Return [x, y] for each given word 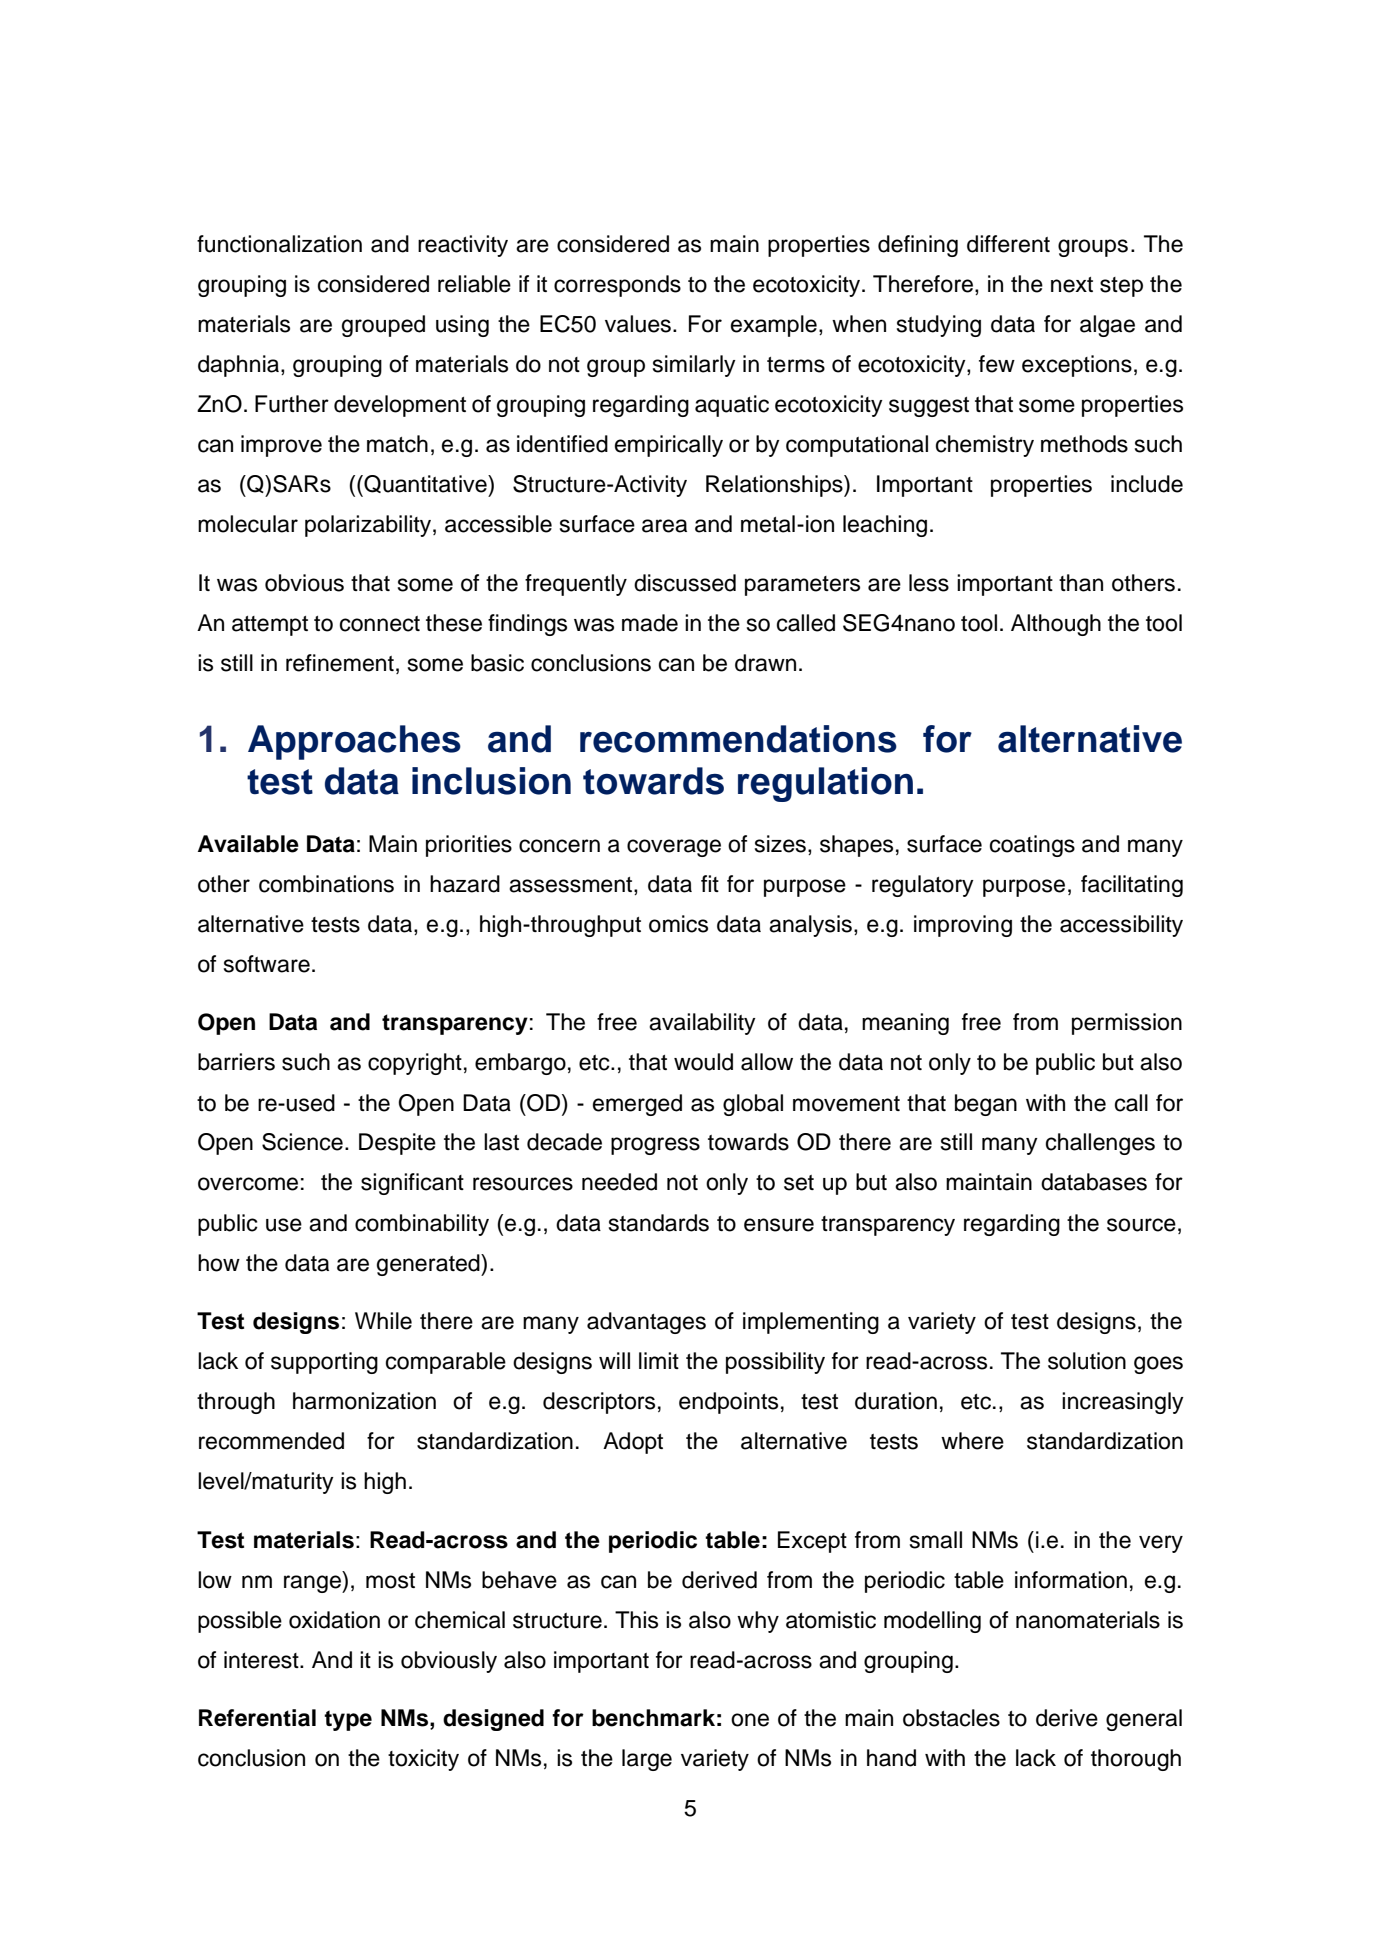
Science [302, 1142]
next [1072, 285]
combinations [326, 884]
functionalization [279, 244]
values [638, 324]
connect [380, 624]
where [972, 1441]
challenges [1100, 1144]
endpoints [728, 1403]
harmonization [364, 1401]
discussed [685, 583]
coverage [674, 848]
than [1081, 583]
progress [655, 1146]
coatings [1032, 846]
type [348, 1720]
